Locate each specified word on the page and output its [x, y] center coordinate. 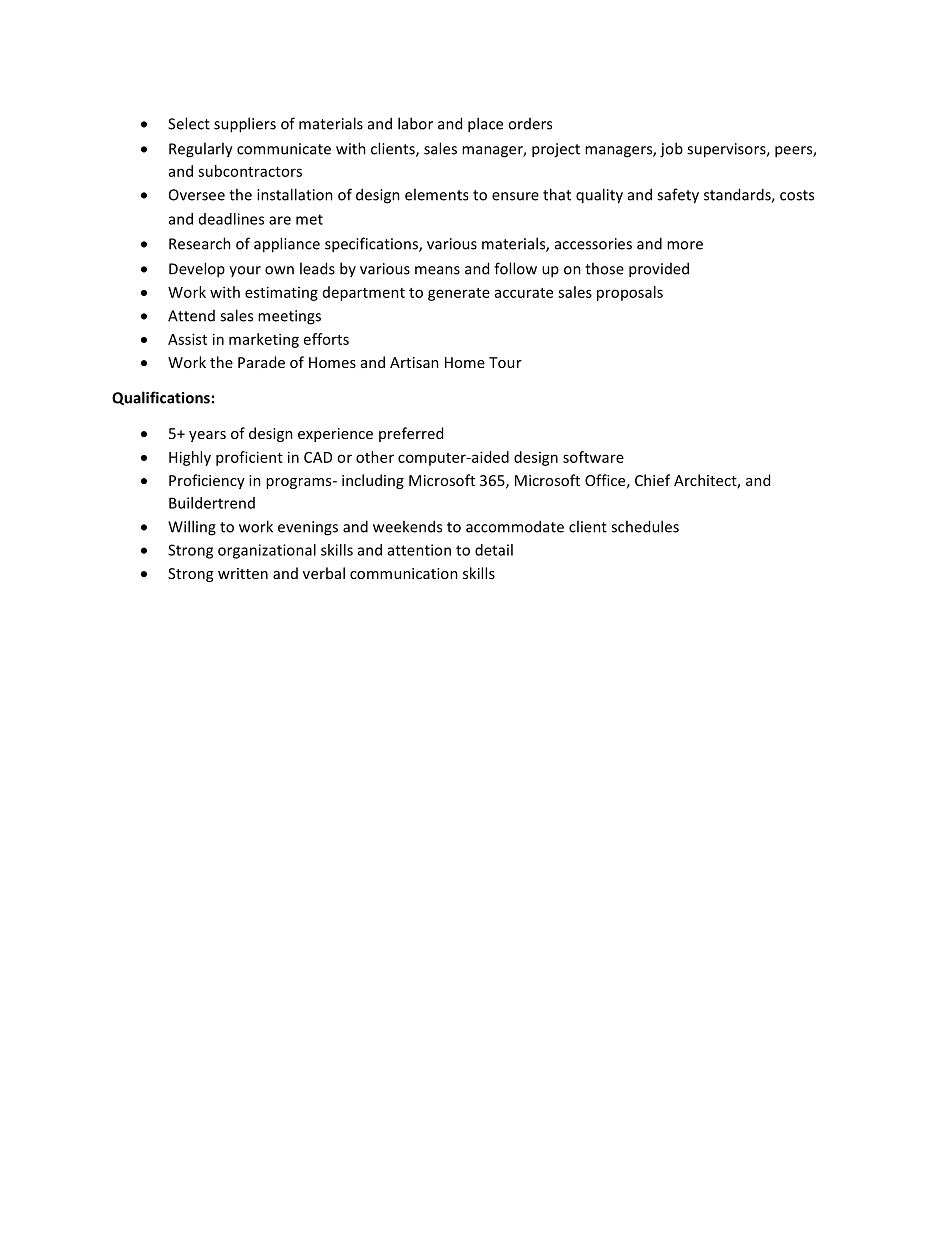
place [485, 125]
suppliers [245, 125]
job [671, 150]
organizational [267, 551]
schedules [645, 526]
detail [494, 550]
